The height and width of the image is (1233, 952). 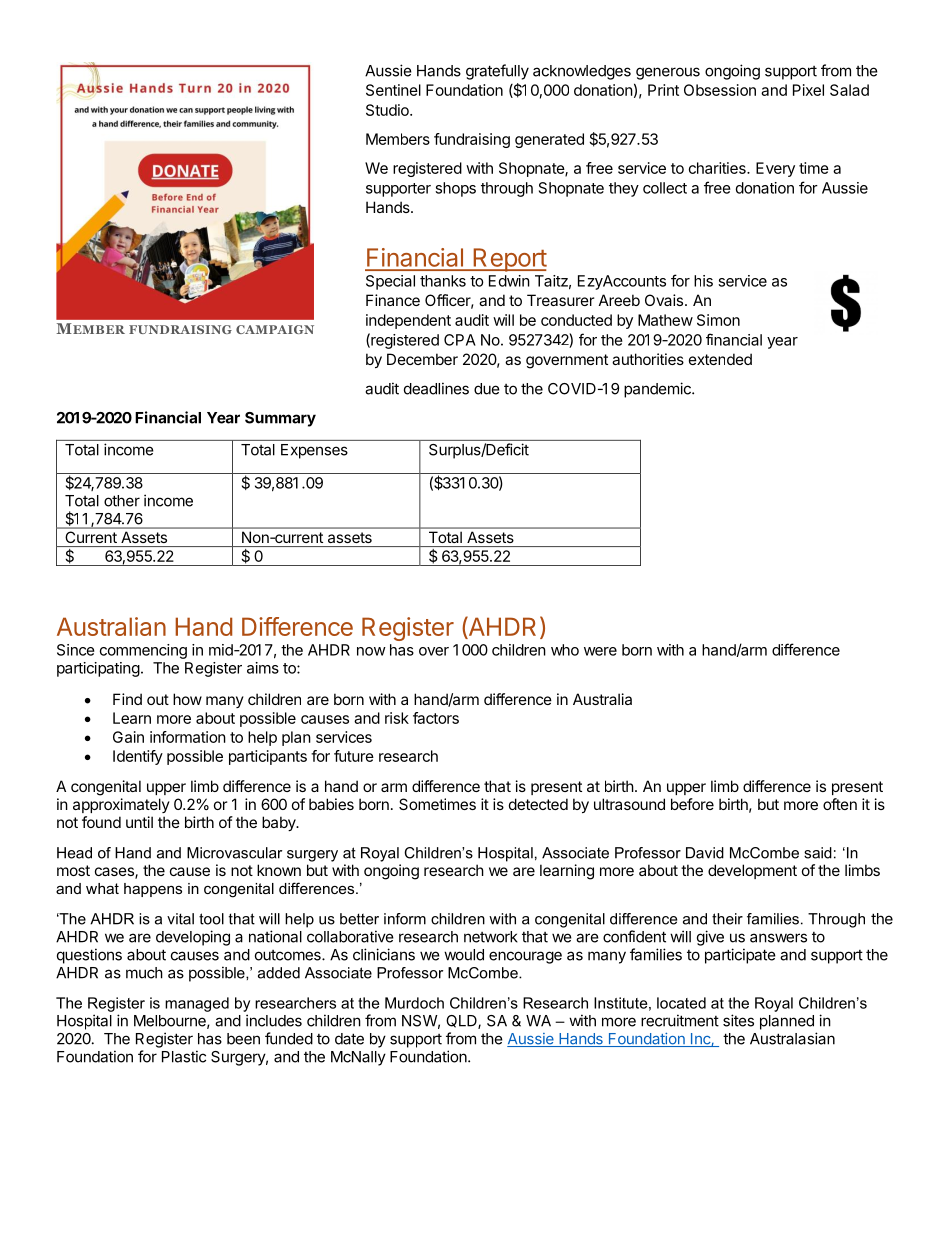 What do you see at coordinates (197, 1004) in the image?
I see `managed` at bounding box center [197, 1004].
